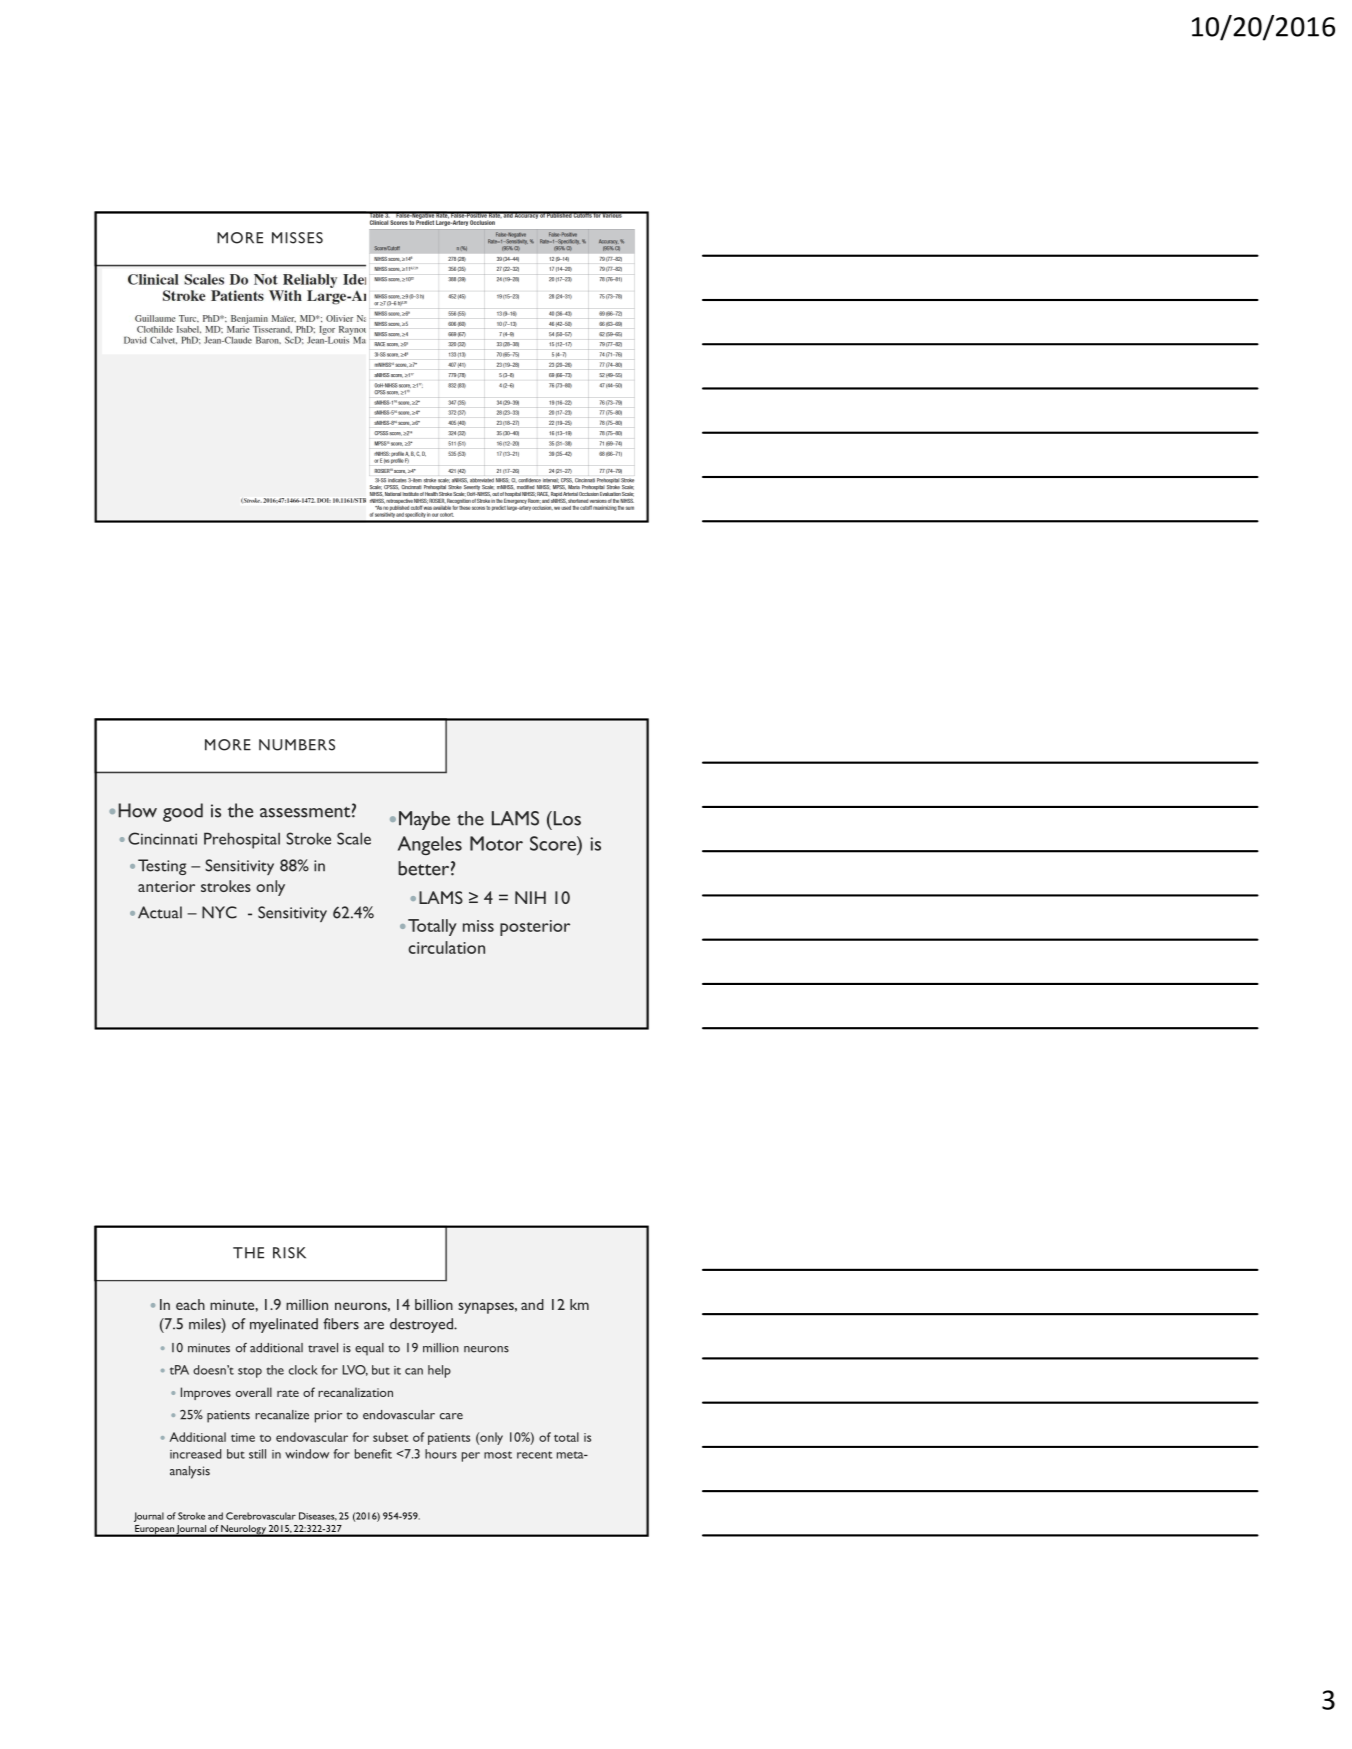 This screenshot has height=1749, width=1352. What do you see at coordinates (535, 928) in the screenshot?
I see `posterior` at bounding box center [535, 928].
